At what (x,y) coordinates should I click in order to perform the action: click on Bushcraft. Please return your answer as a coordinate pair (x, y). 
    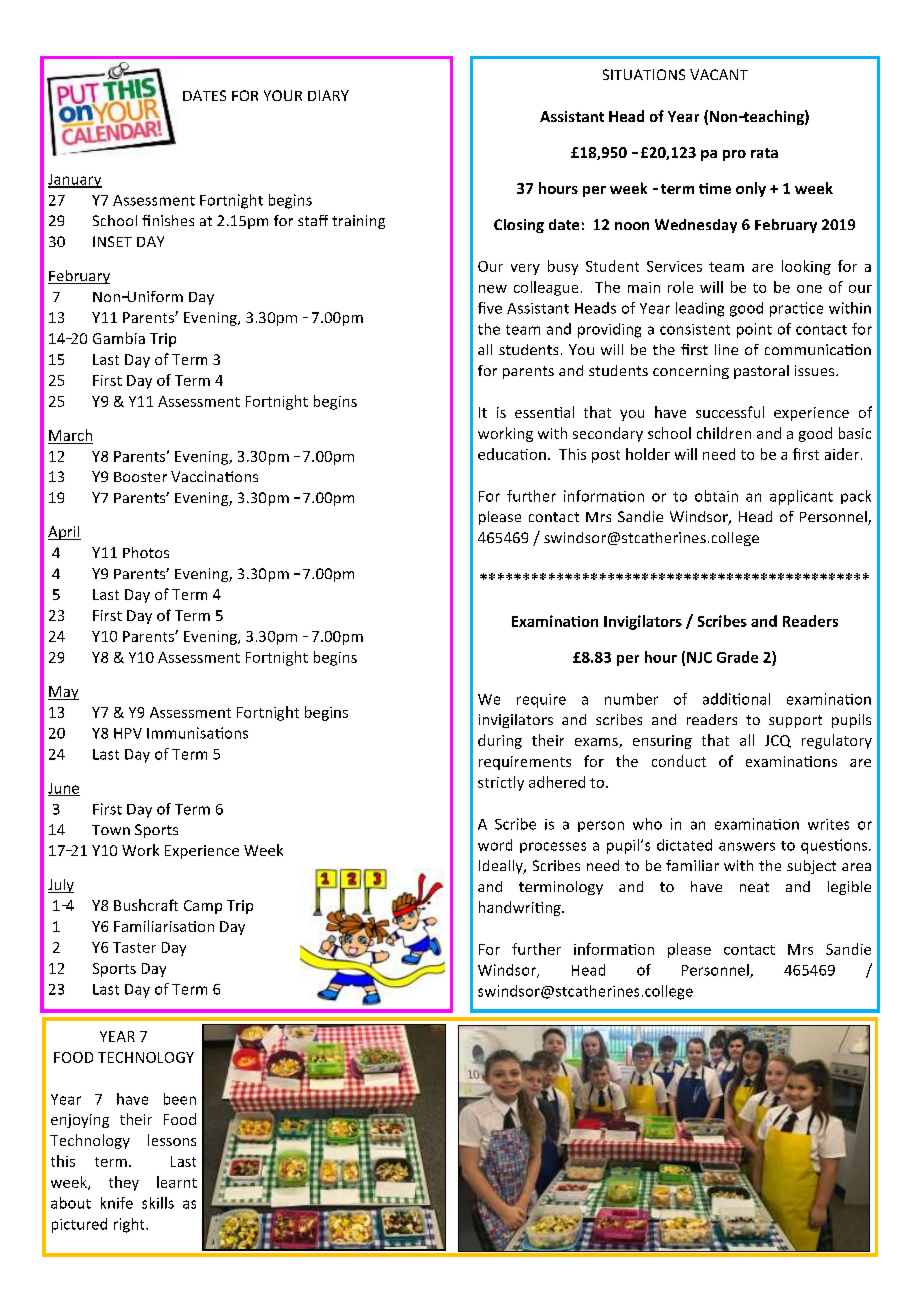
    Looking at the image, I should click on (146, 905).
